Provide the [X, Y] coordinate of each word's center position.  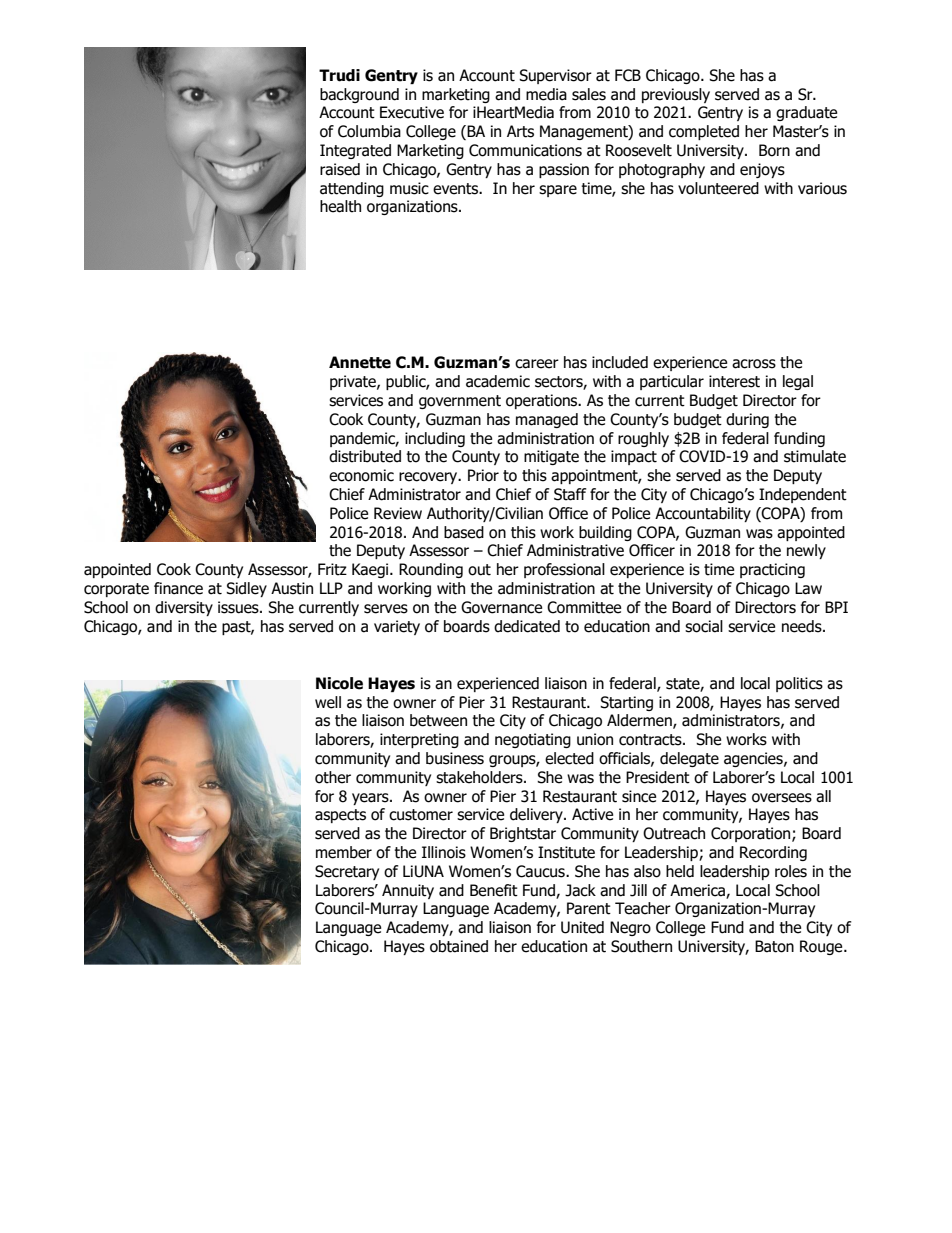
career [537, 364]
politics [799, 684]
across [754, 364]
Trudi [339, 75]
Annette [360, 362]
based [464, 532]
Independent [803, 495]
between [438, 720]
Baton [774, 946]
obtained [459, 946]
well [328, 702]
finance [178, 588]
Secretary [347, 872]
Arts [520, 131]
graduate [806, 113]
